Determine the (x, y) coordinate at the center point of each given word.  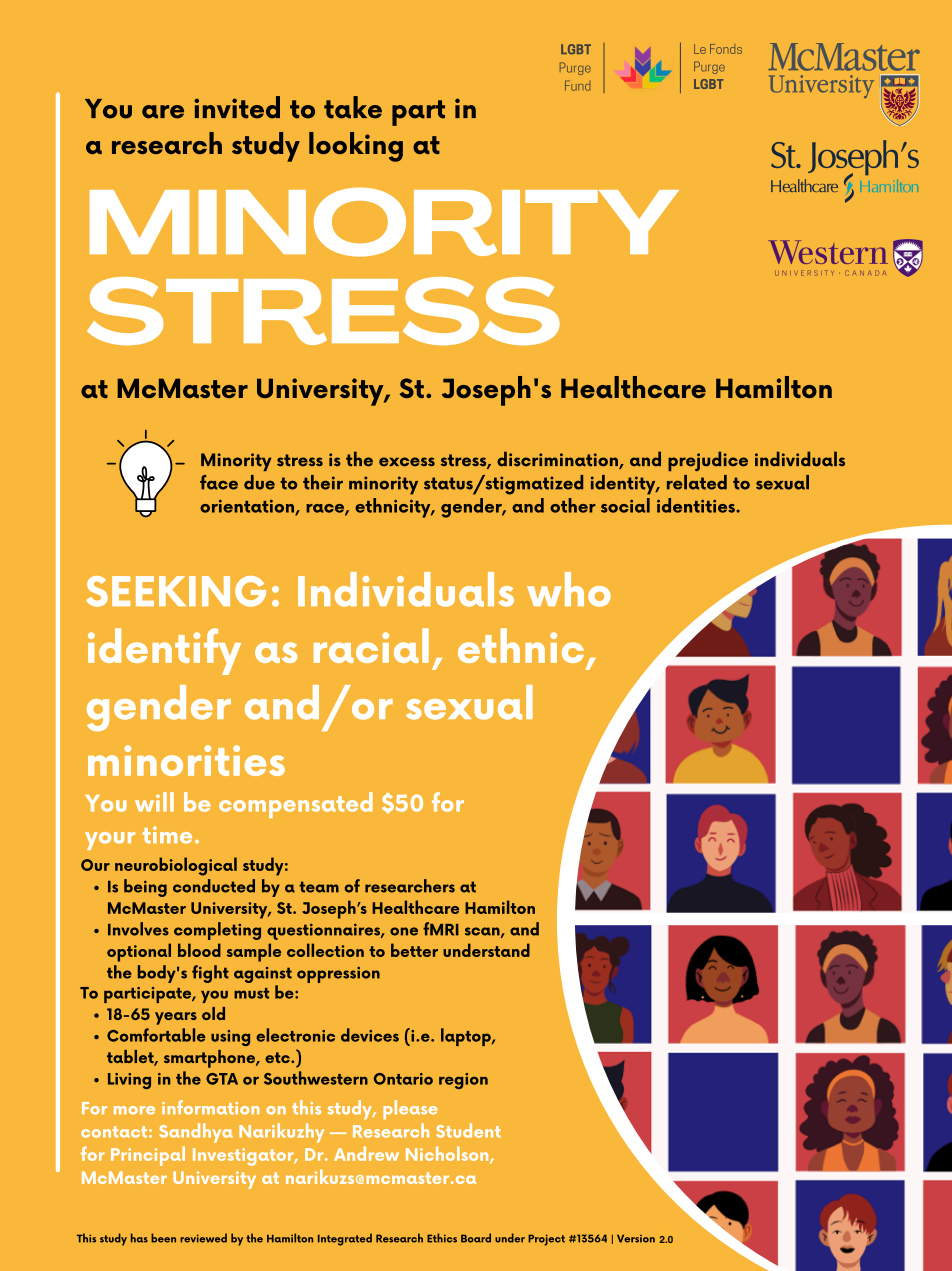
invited (237, 107)
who (569, 589)
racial (371, 645)
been (163, 1238)
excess (407, 462)
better (414, 950)
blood (199, 950)
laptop (467, 1037)
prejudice (708, 461)
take (353, 107)
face (219, 482)
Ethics (442, 1238)
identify (164, 651)
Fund (578, 86)
